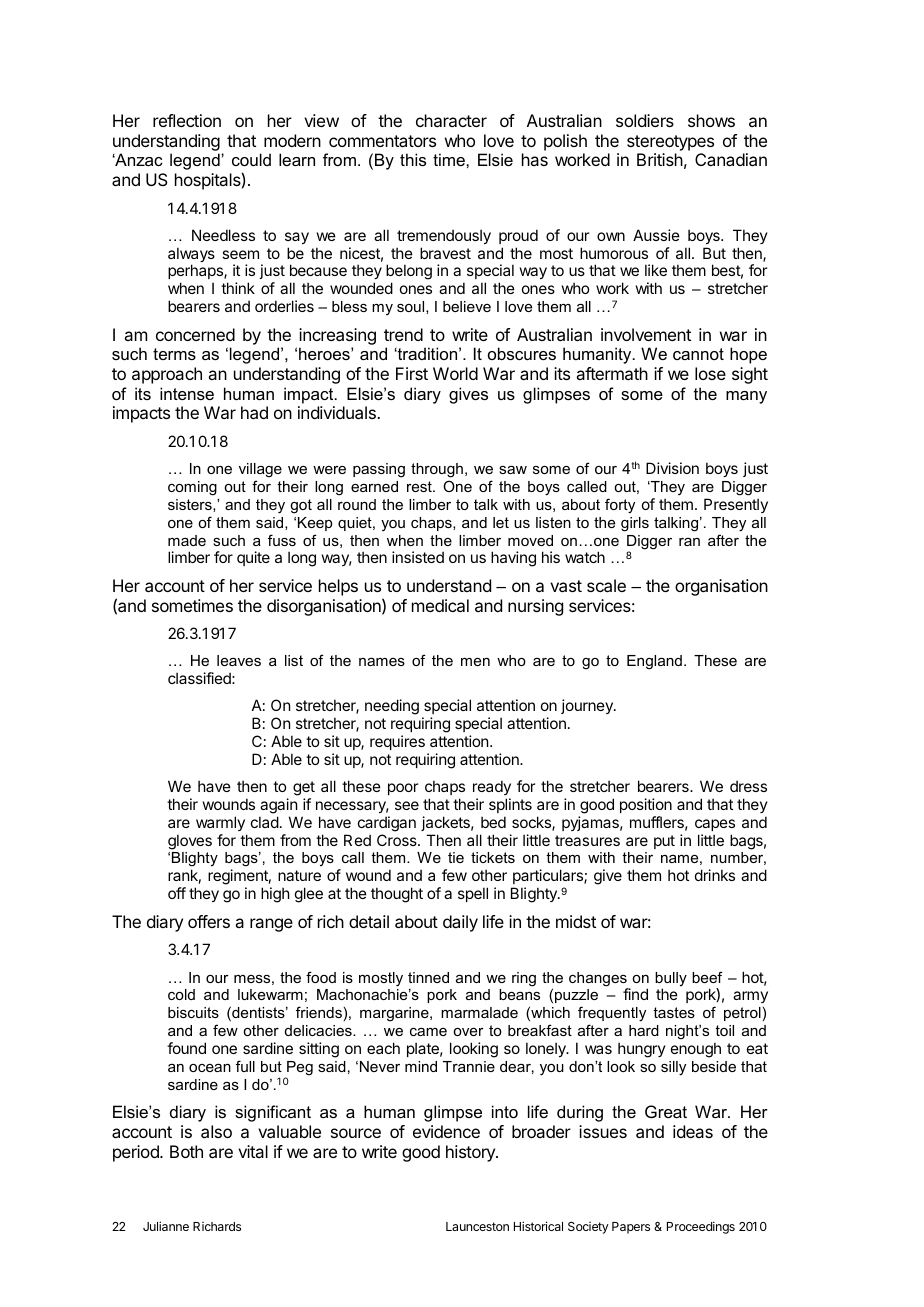 This document has width=924, height=1307. I want to click on this, so click(413, 159).
